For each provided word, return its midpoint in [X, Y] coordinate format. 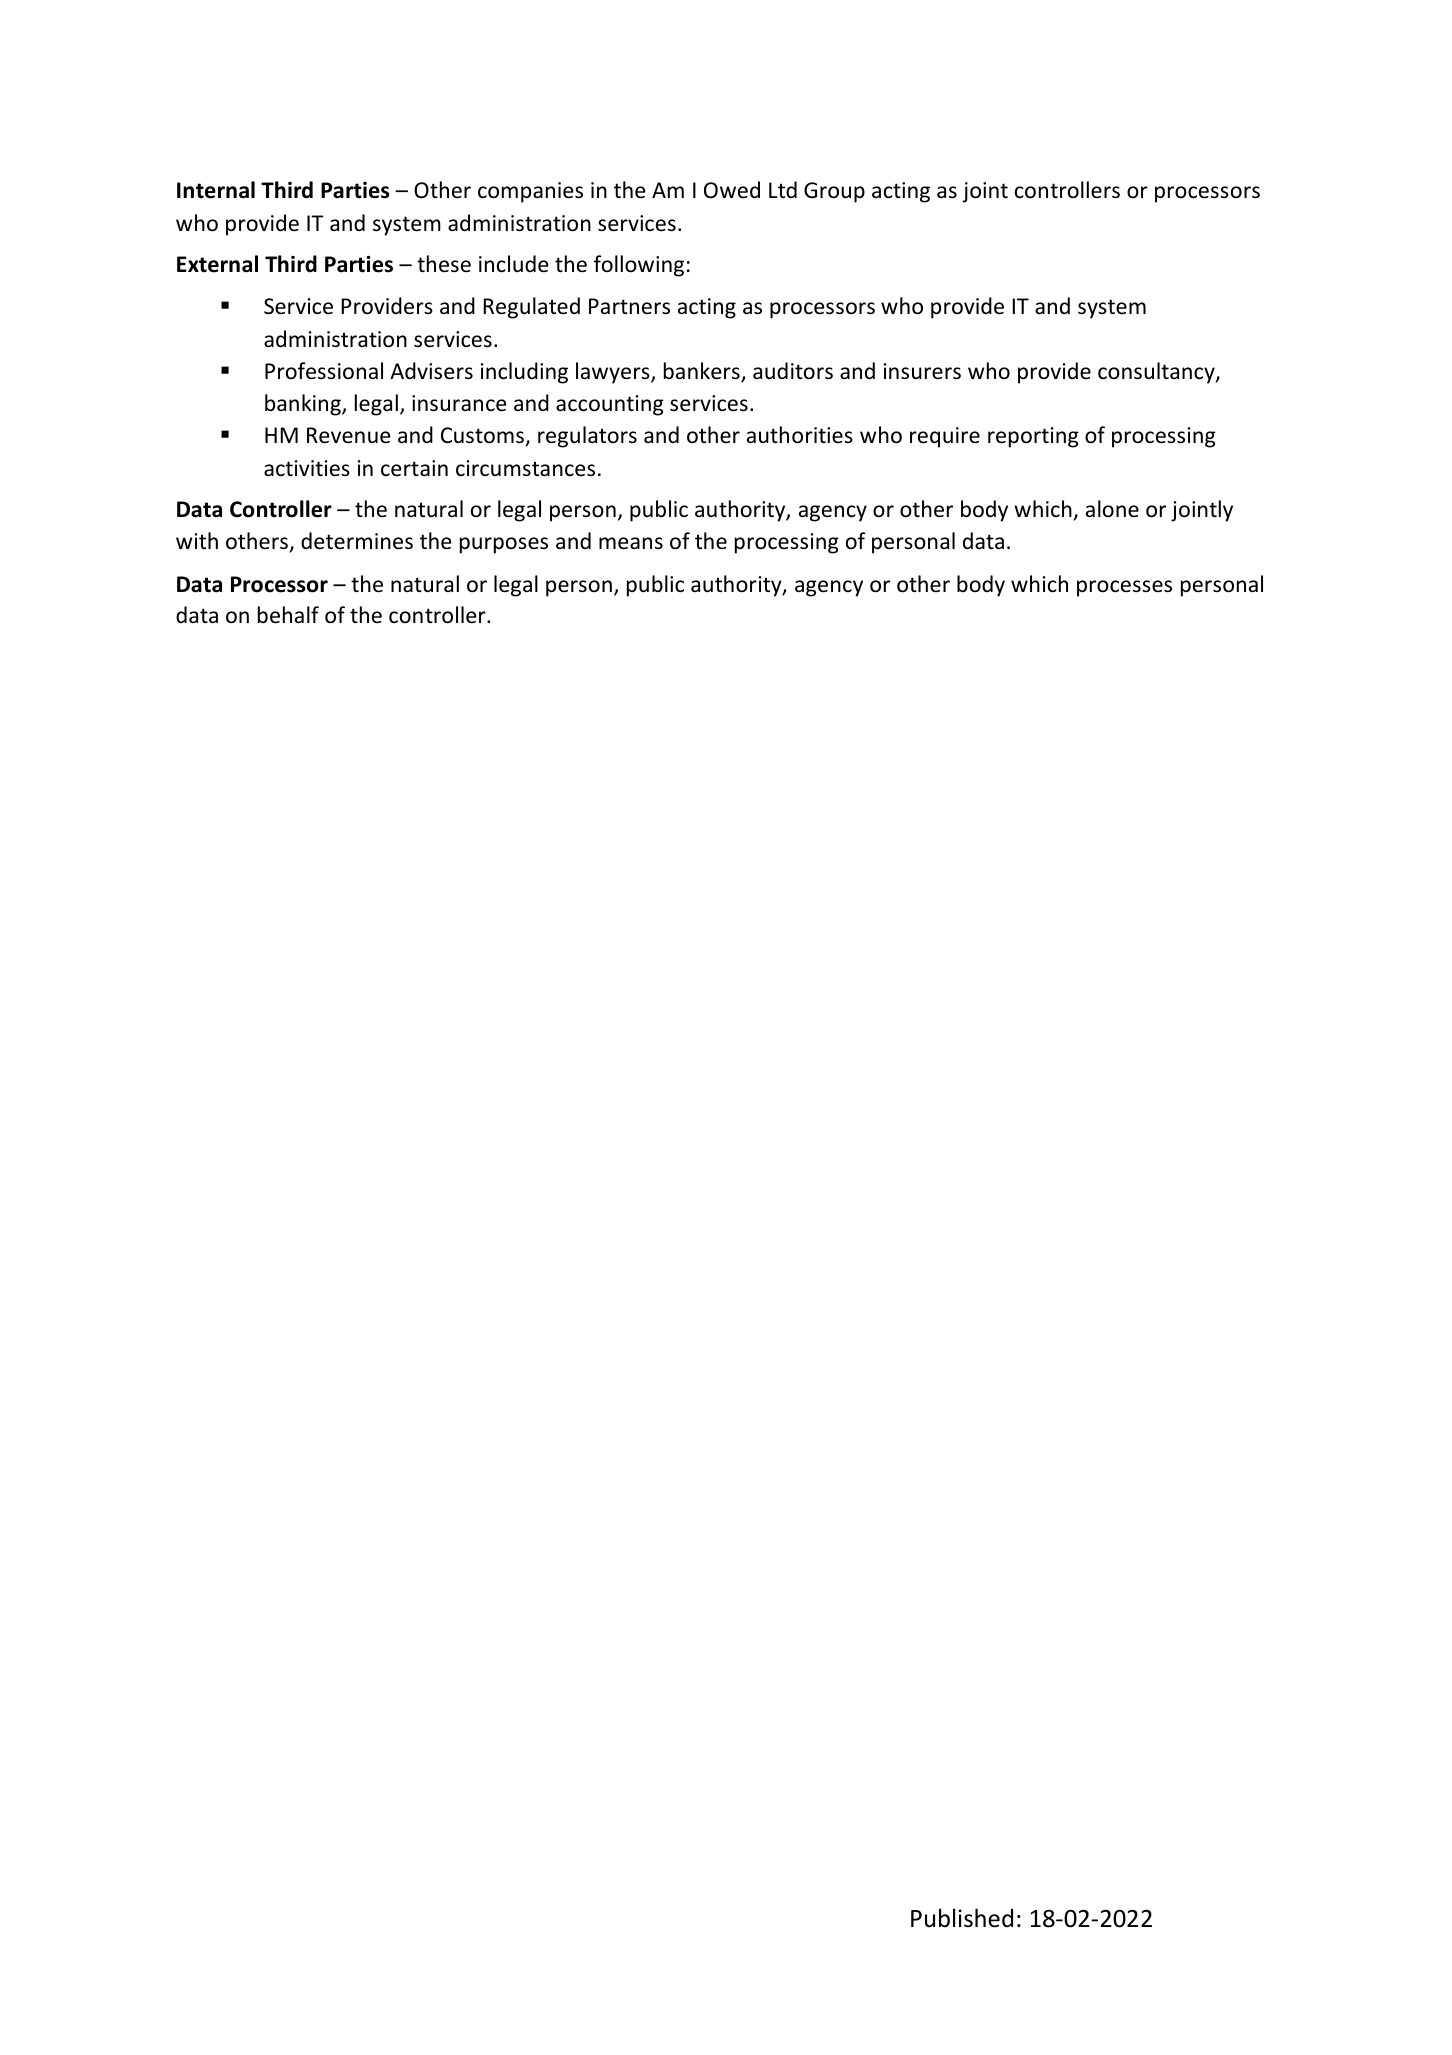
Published [962, 1918]
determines [357, 541]
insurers [922, 371]
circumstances [525, 468]
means [631, 543]
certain [414, 468]
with [197, 540]
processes [1124, 588]
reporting [1033, 437]
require [945, 437]
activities [307, 468]
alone [1112, 508]
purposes [504, 545]
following [639, 266]
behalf [288, 615]
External [217, 264]
